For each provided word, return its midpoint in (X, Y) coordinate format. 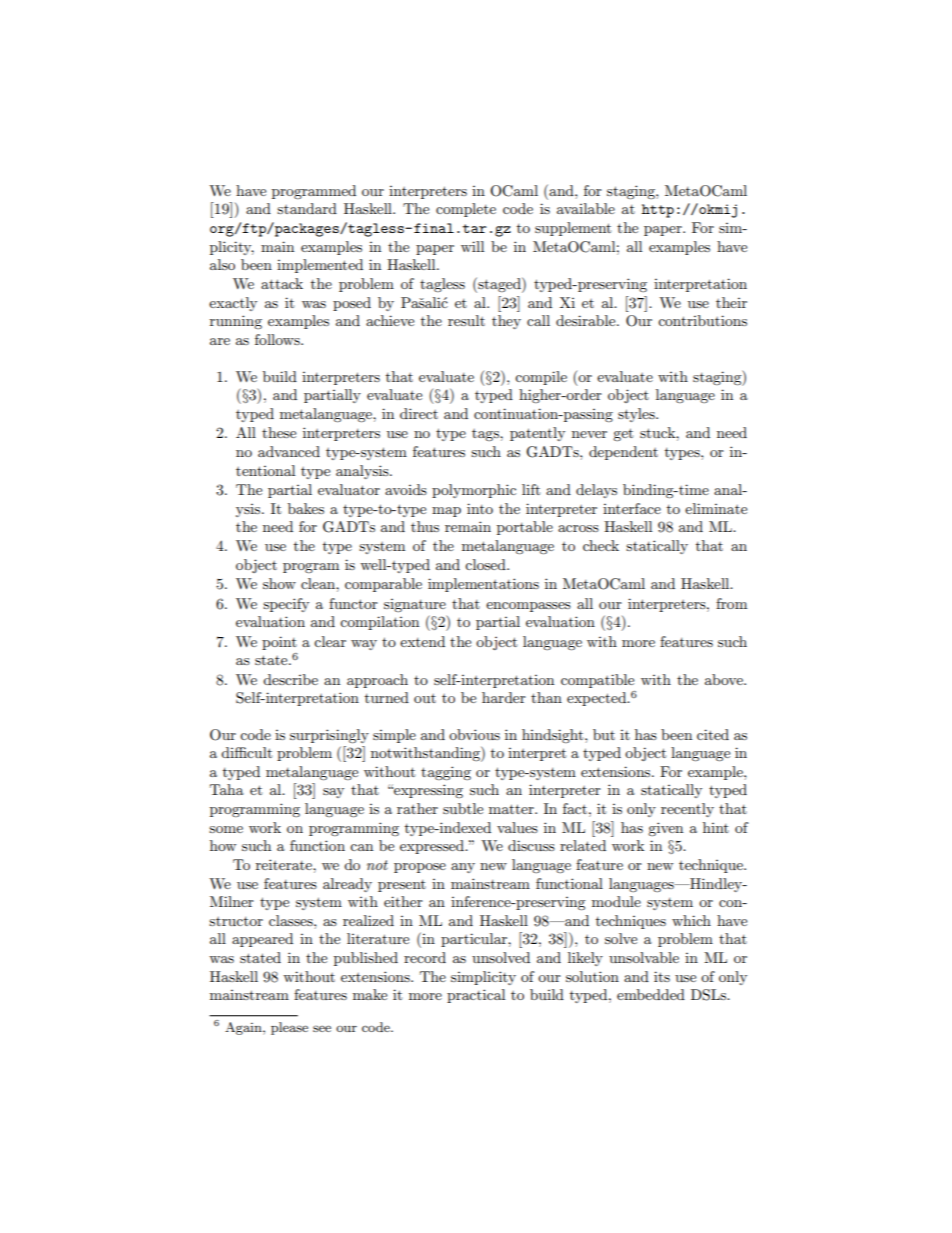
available (586, 208)
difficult (246, 752)
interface (632, 508)
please (289, 1028)
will (472, 246)
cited (713, 734)
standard (307, 208)
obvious (474, 734)
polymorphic (474, 491)
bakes (306, 508)
